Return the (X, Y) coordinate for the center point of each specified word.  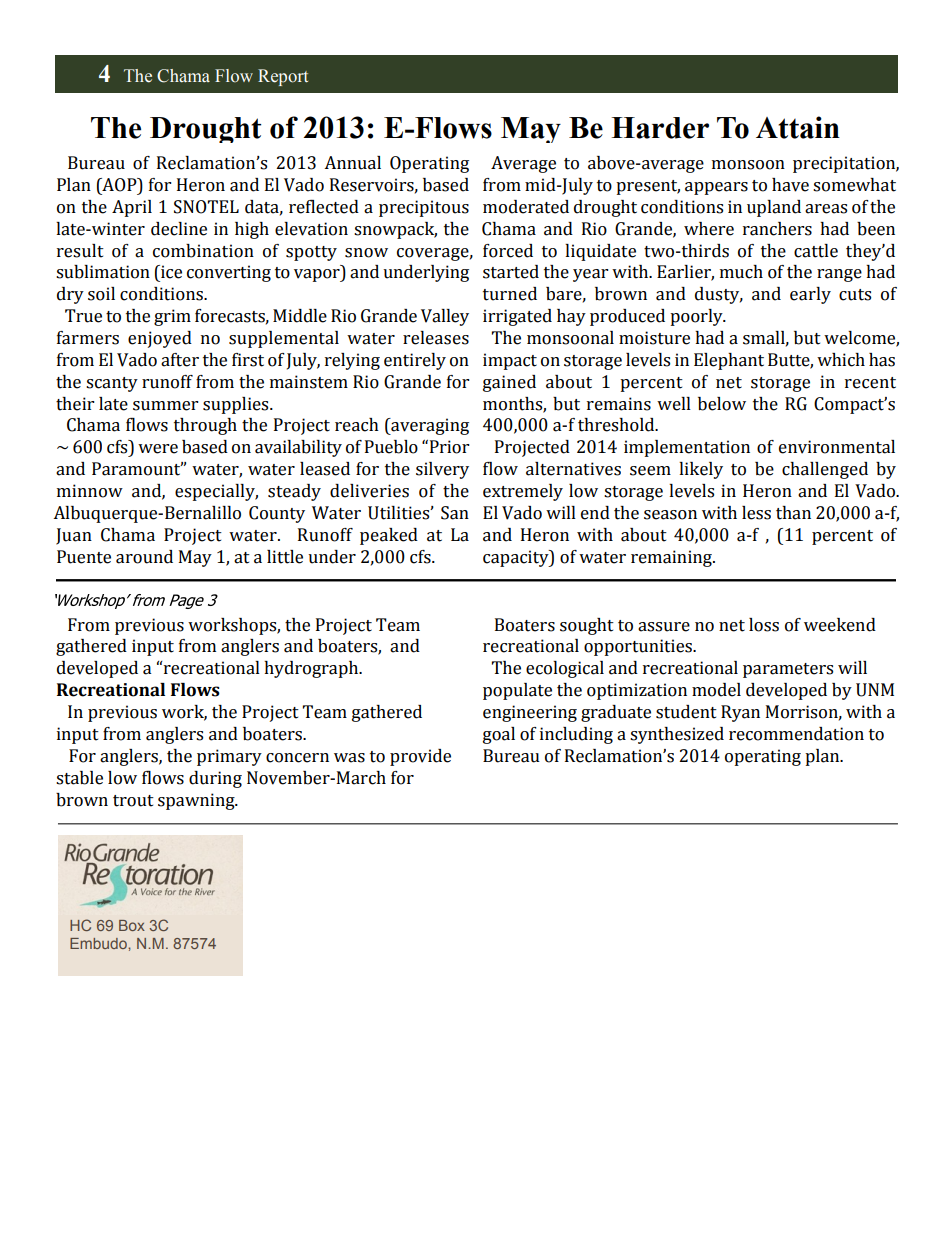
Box (132, 925)
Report (283, 77)
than (793, 513)
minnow (90, 491)
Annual (352, 163)
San (455, 513)
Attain (798, 127)
